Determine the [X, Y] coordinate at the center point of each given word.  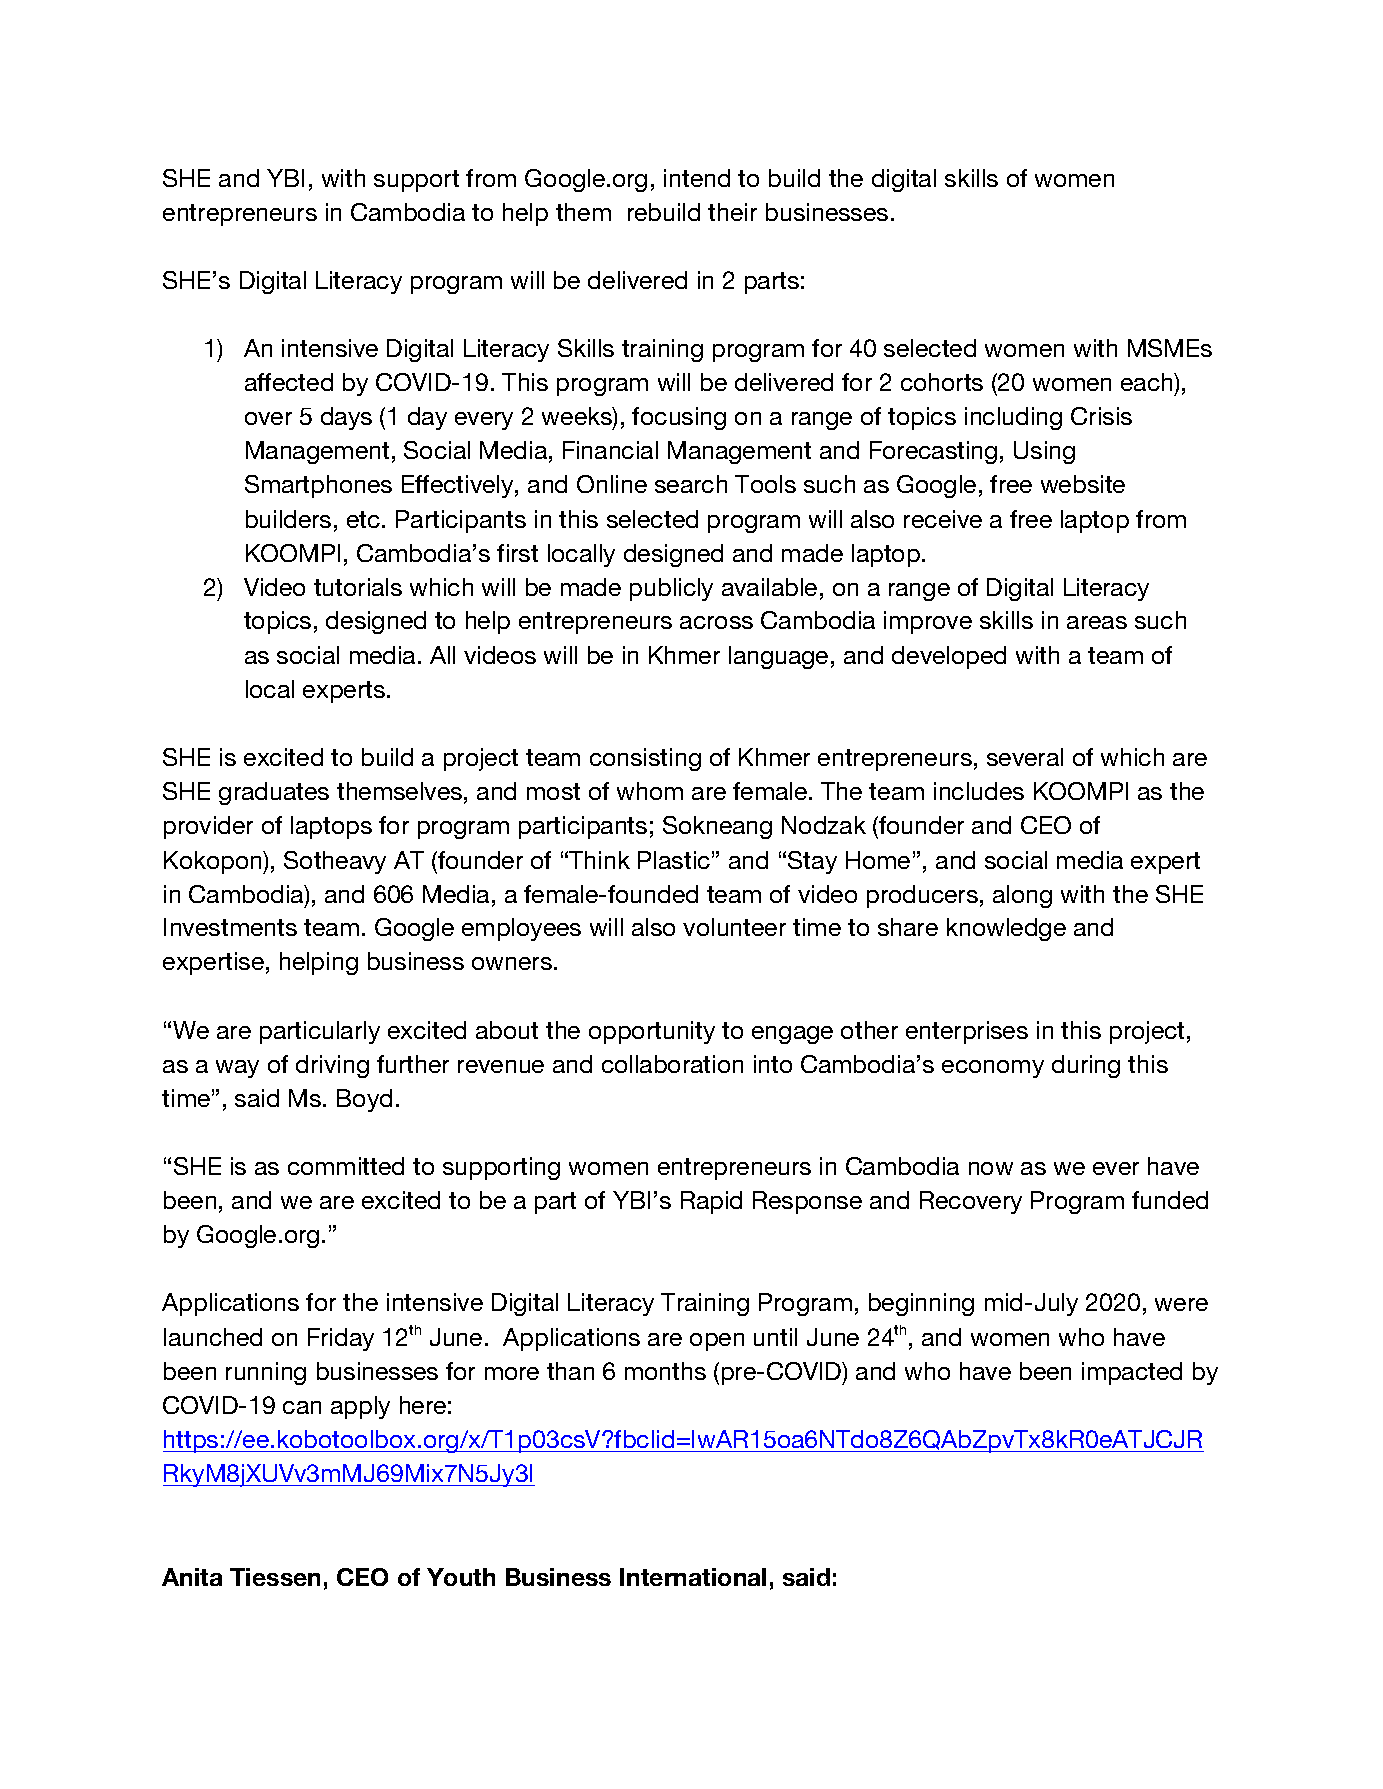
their [732, 212]
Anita [192, 1577]
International [693, 1577]
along [1022, 896]
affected [289, 382]
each [1148, 382]
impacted [1132, 1373]
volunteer [734, 927]
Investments [230, 927]
